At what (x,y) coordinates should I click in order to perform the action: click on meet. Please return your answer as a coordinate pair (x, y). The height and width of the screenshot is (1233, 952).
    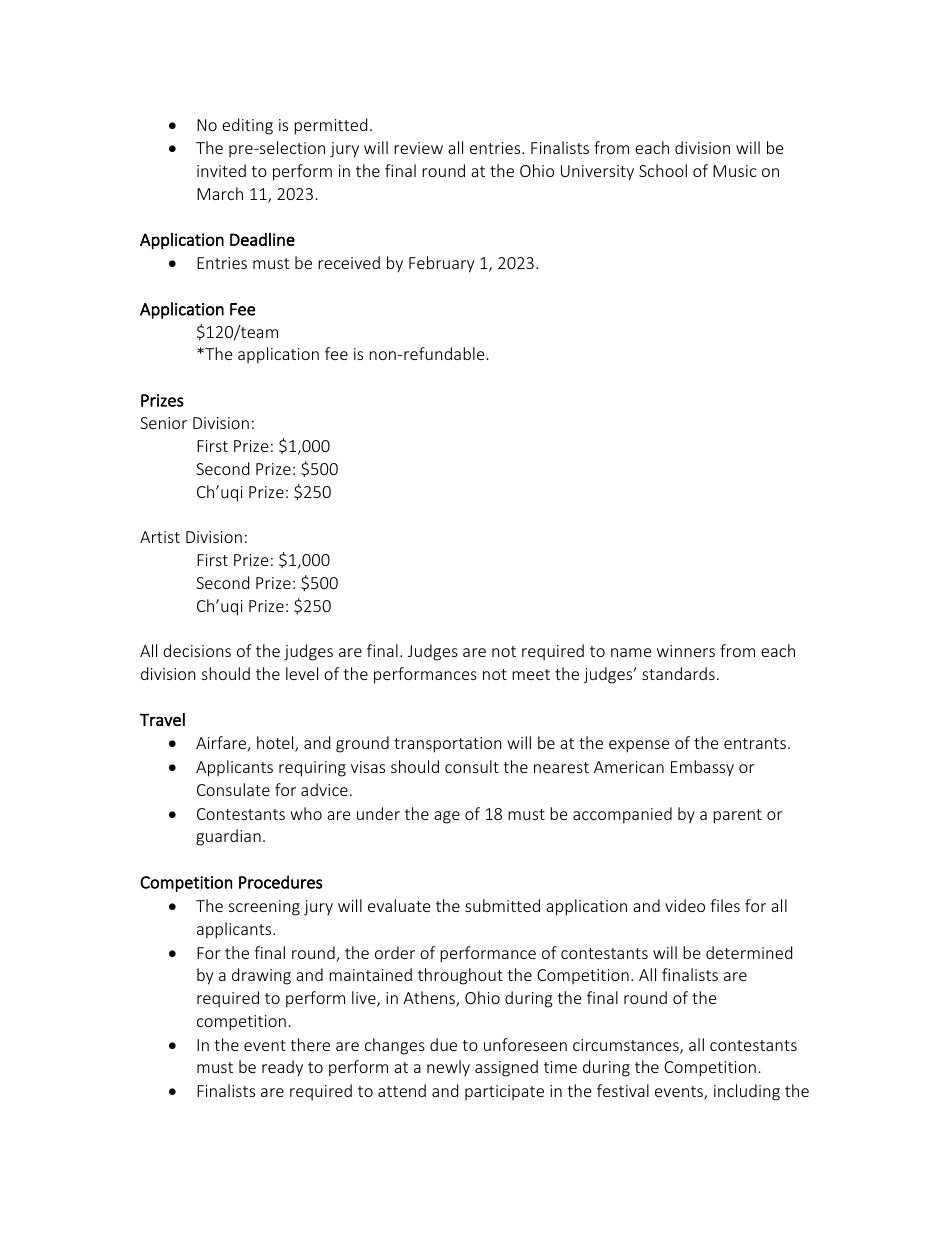
    Looking at the image, I should click on (531, 674).
